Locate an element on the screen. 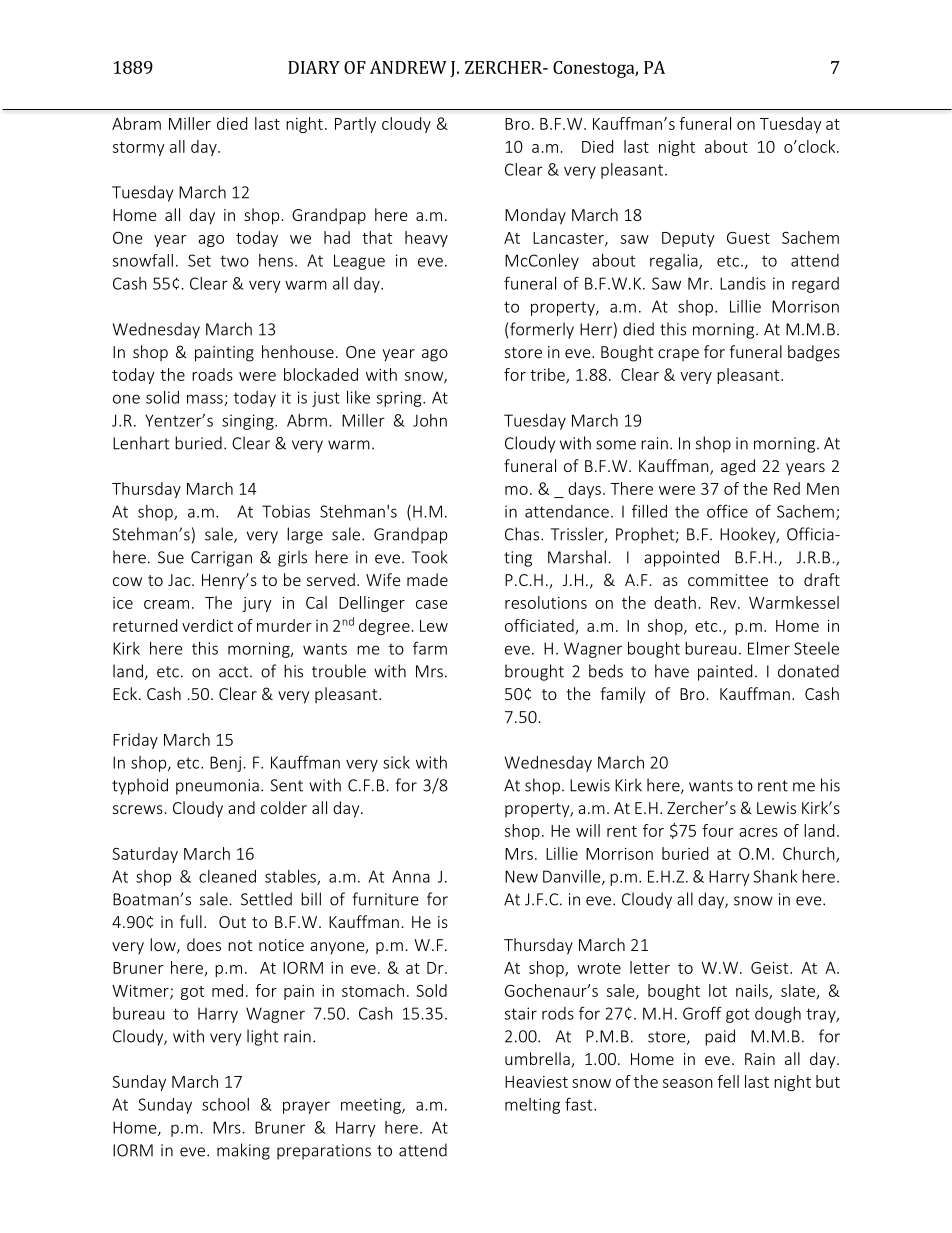 This screenshot has width=952, height=1233. Abram is located at coordinates (136, 123).
